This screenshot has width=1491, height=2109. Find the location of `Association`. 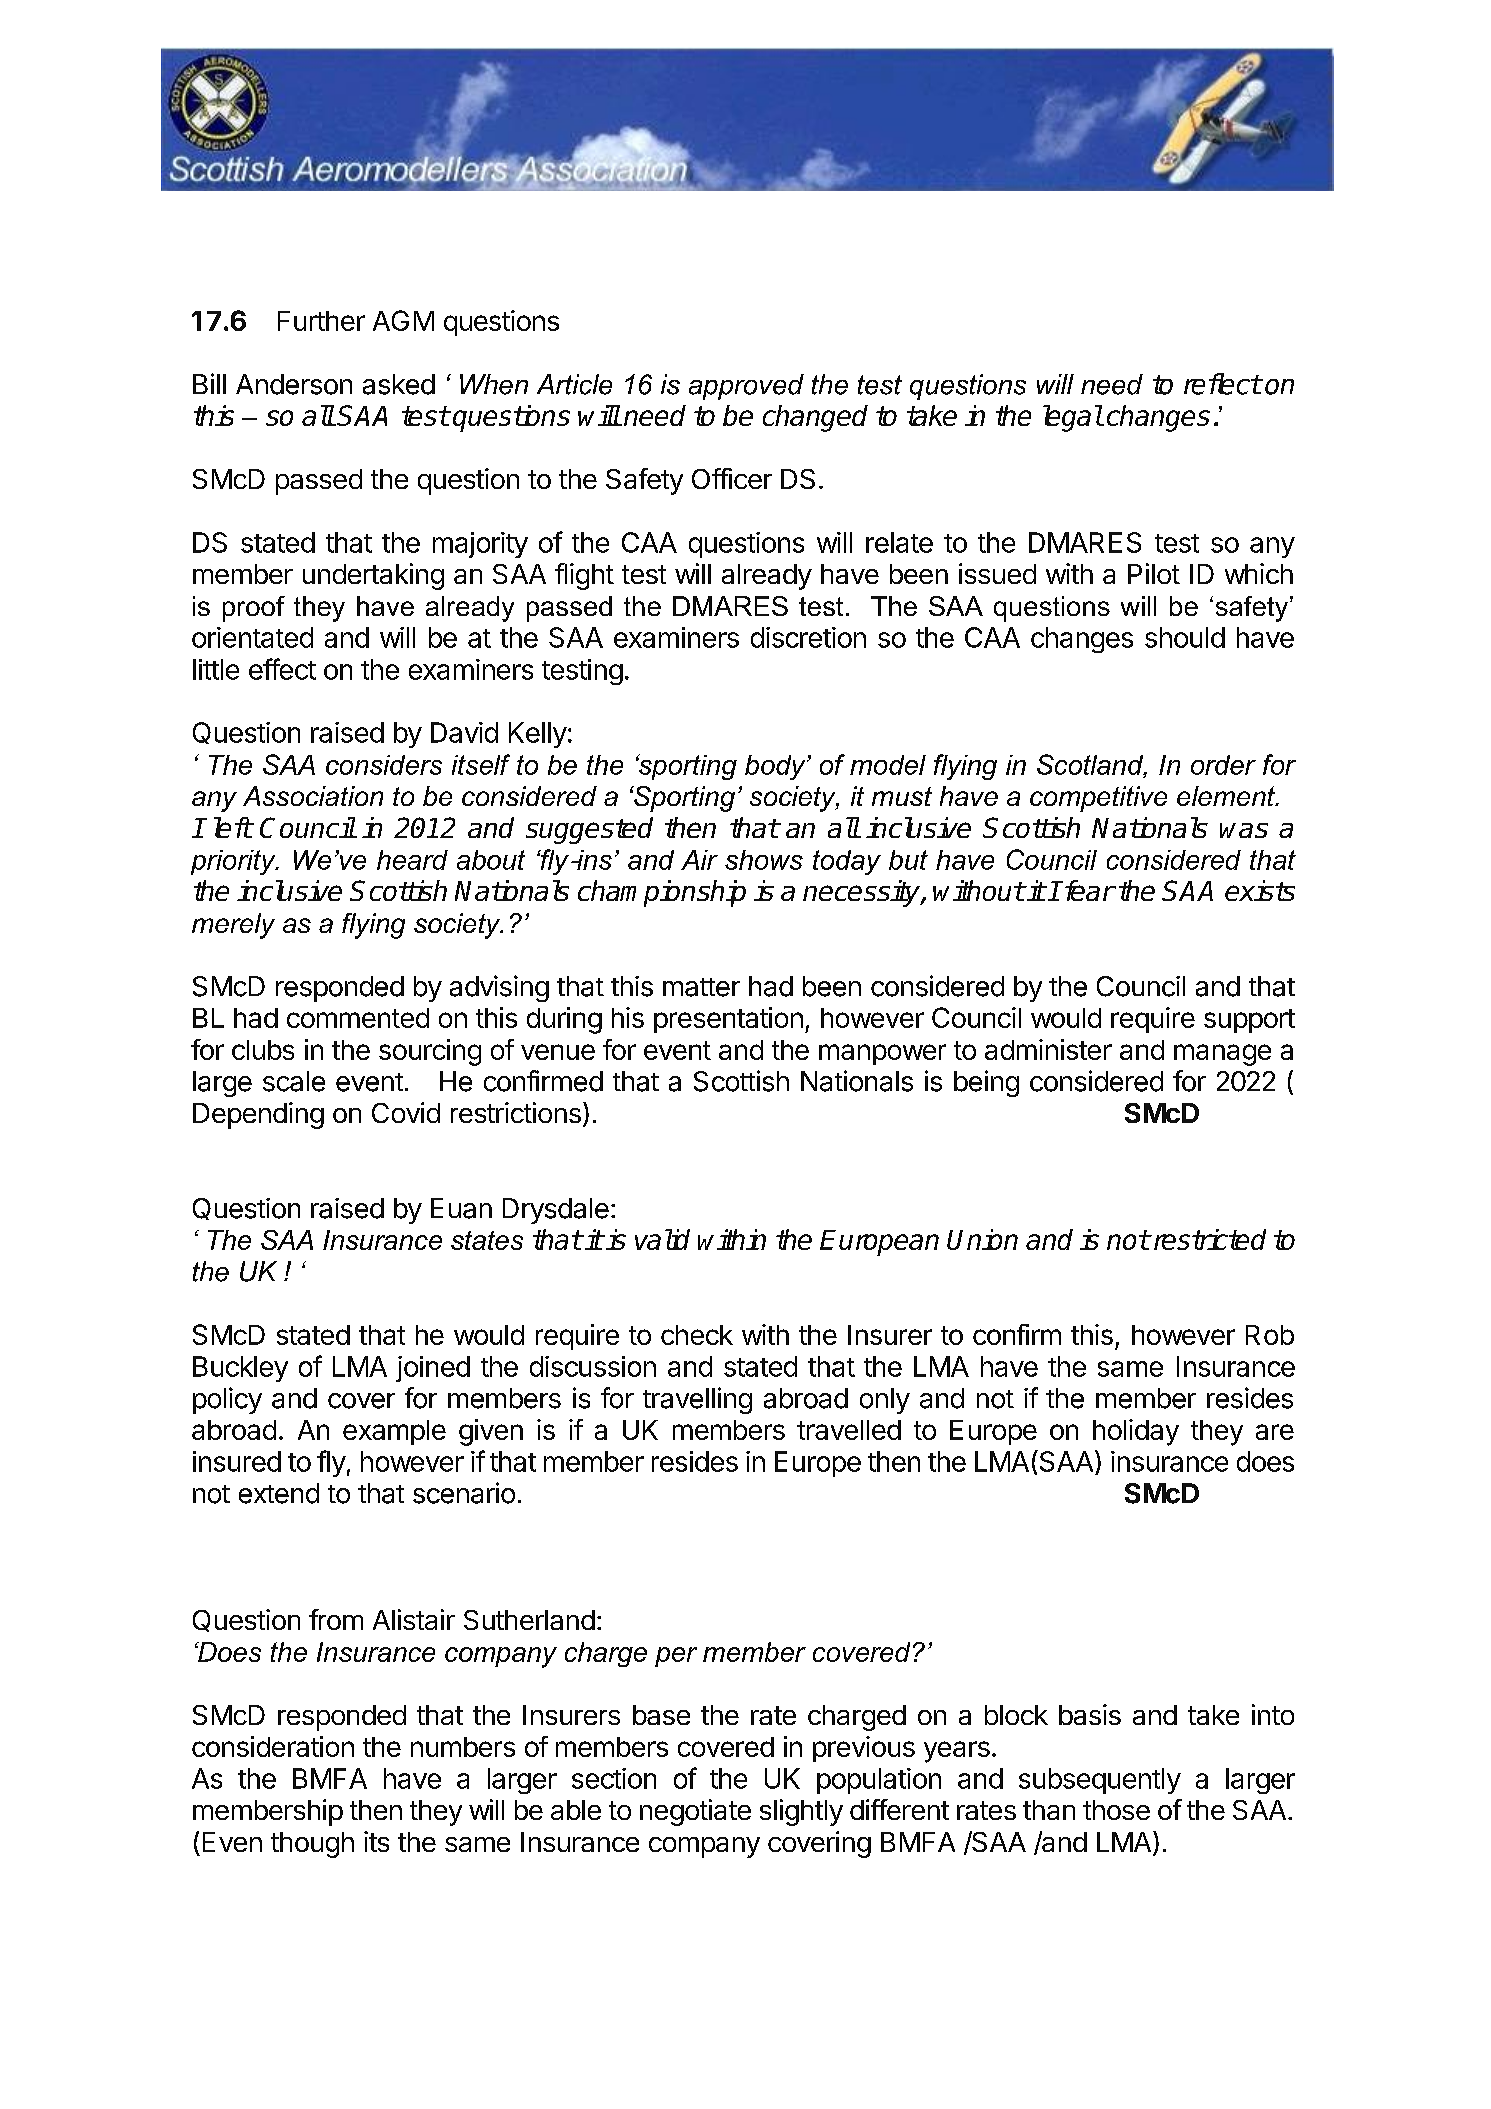

Association is located at coordinates (313, 796).
